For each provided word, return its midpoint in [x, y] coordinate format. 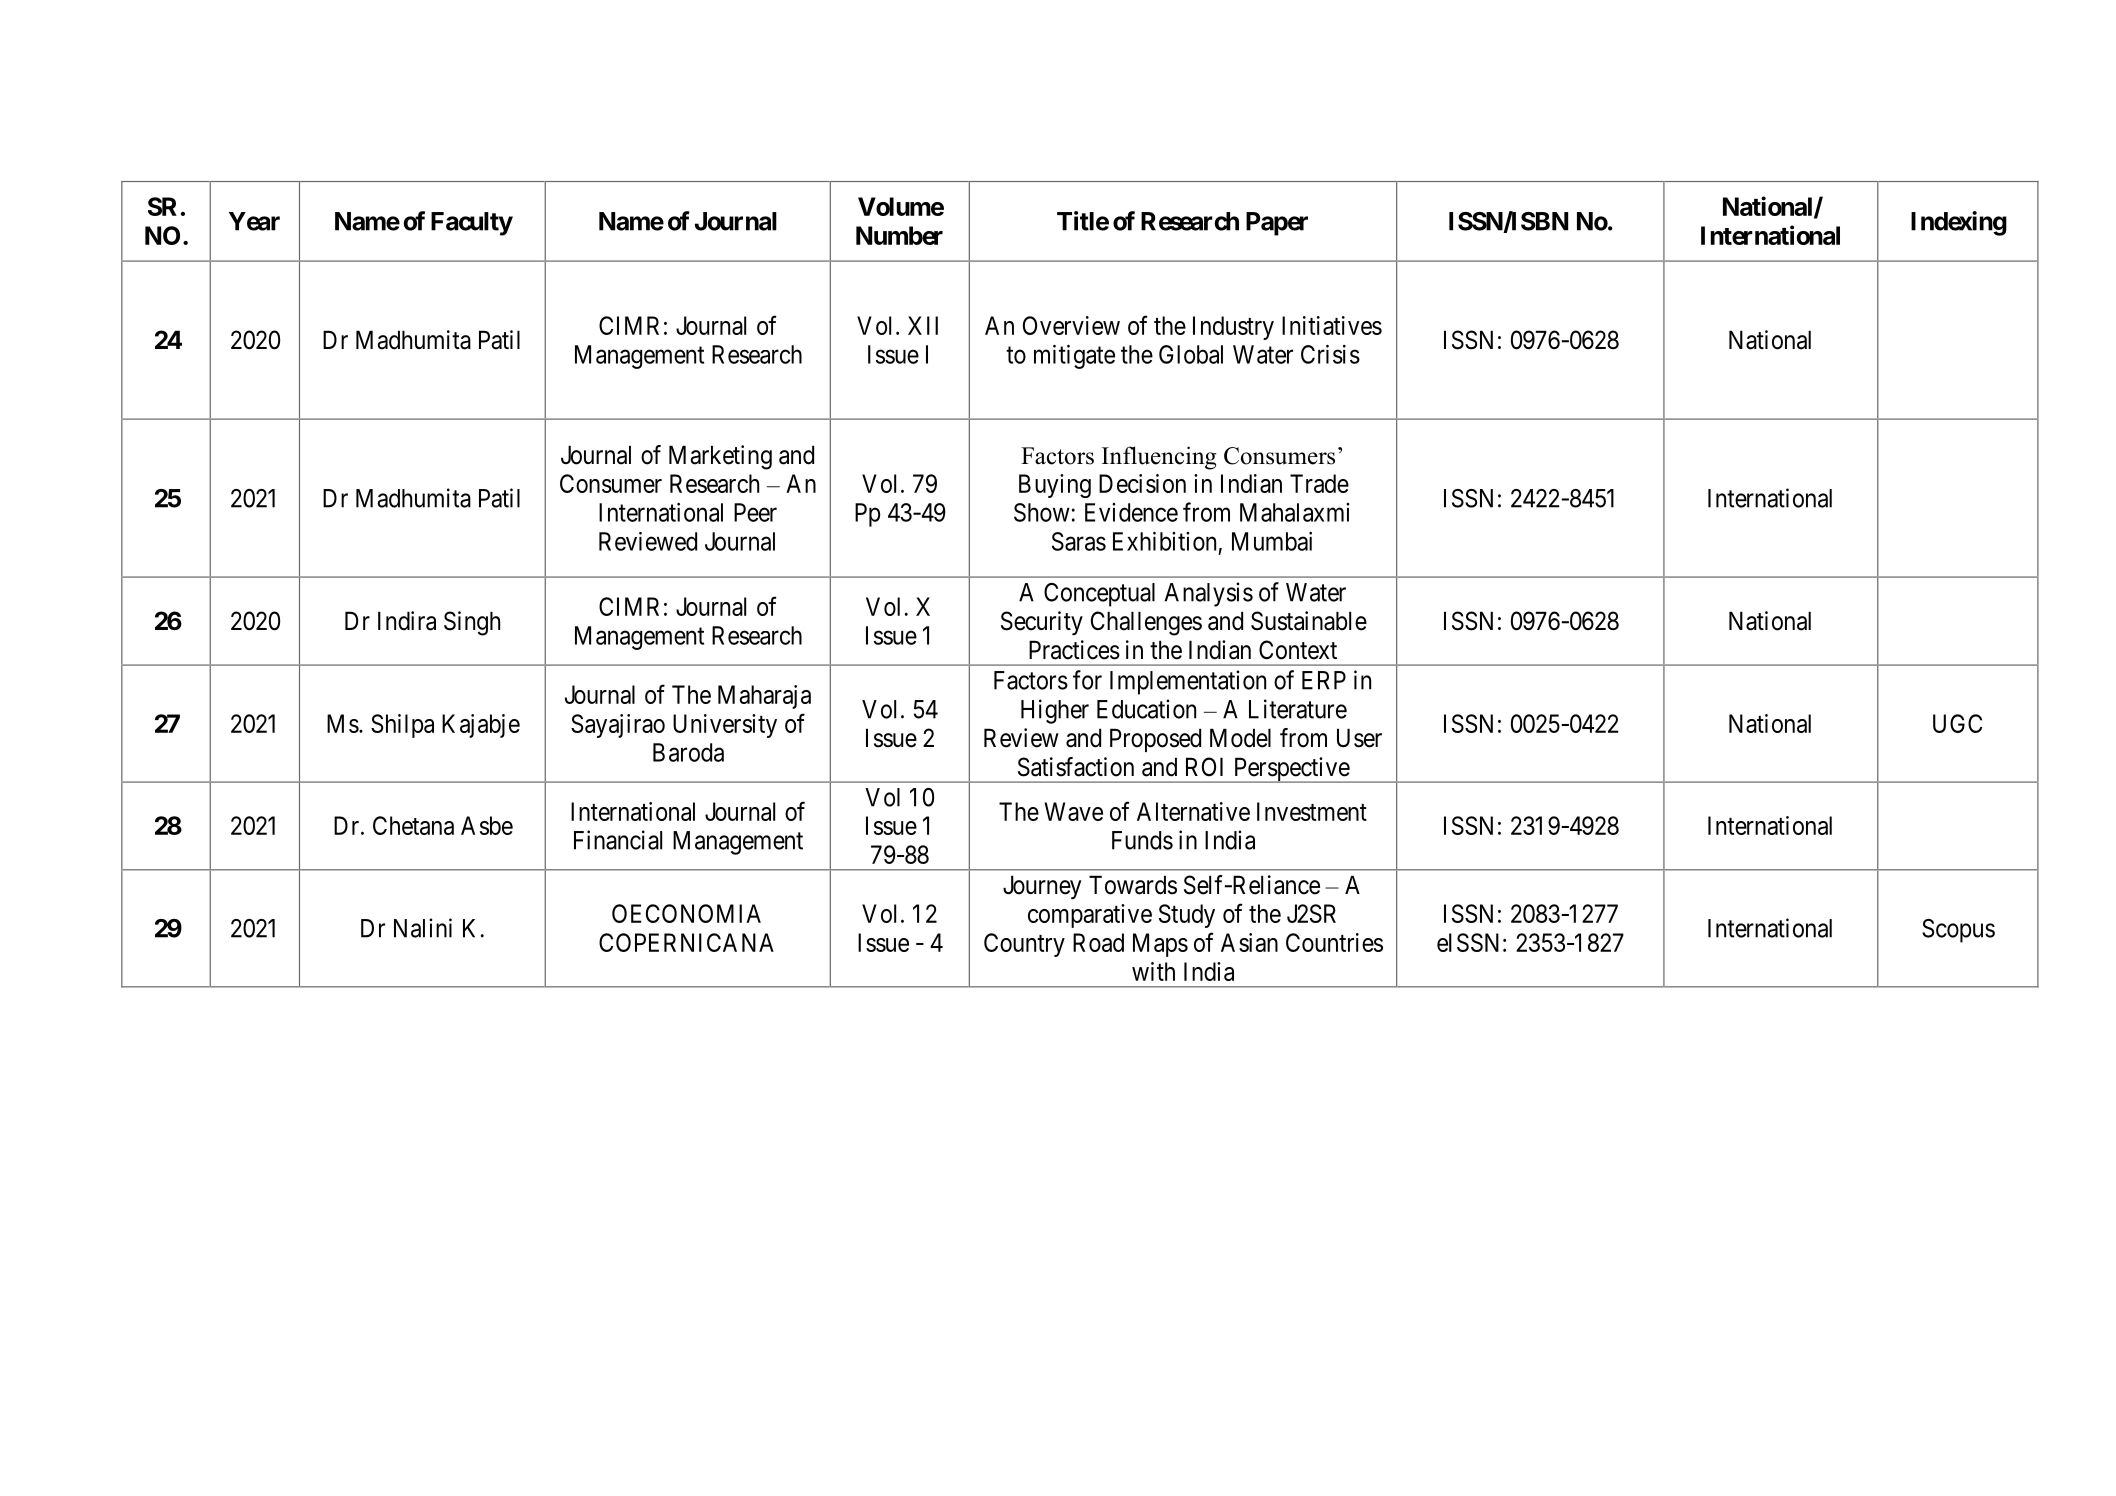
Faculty [472, 224]
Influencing [1159, 458]
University [725, 726]
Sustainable [1309, 621]
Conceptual [1099, 595]
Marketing [720, 457]
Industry [1233, 328]
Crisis [1330, 354]
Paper [1277, 224]
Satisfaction [1076, 767]
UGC [1957, 723]
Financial [618, 840]
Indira [407, 621]
